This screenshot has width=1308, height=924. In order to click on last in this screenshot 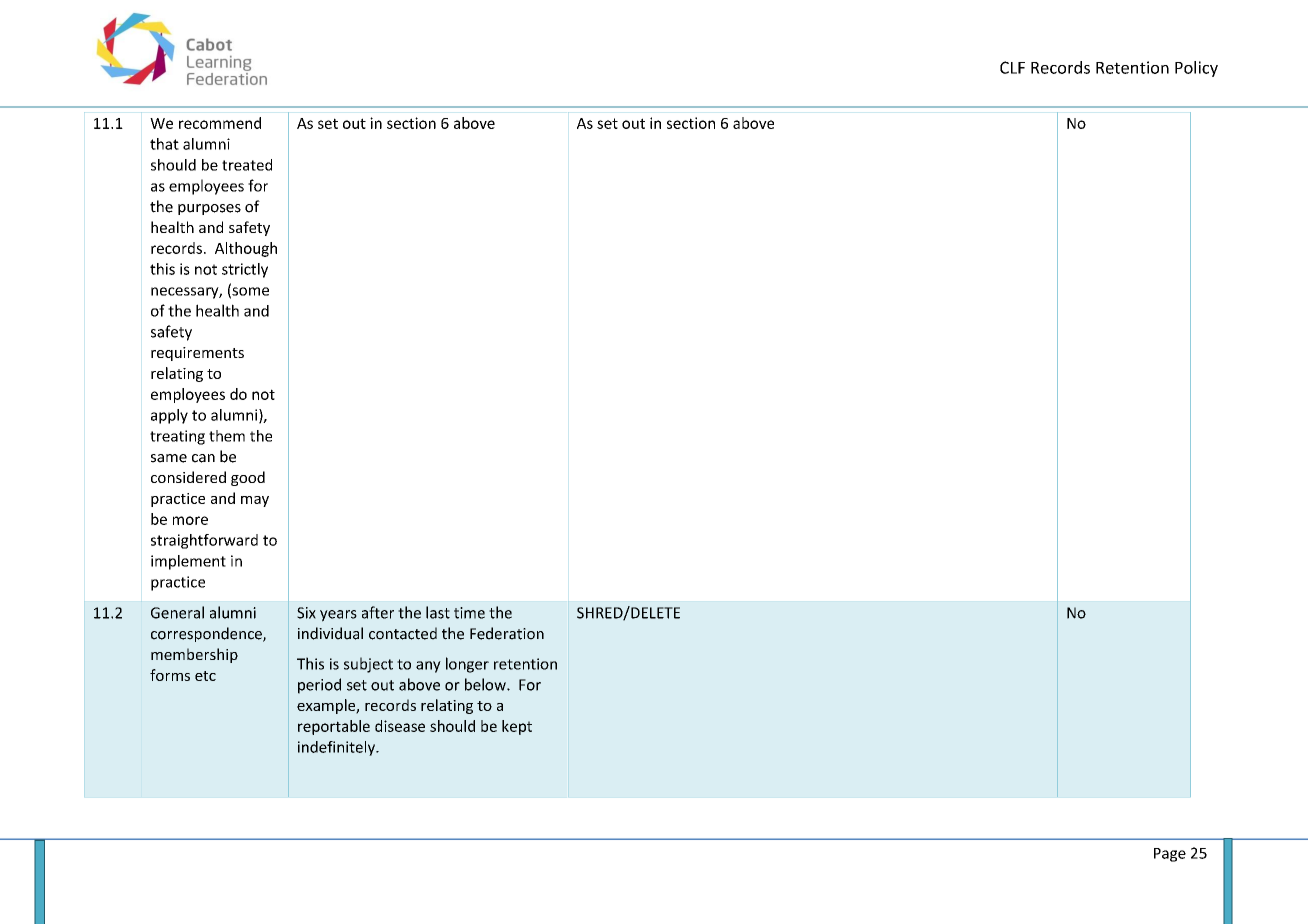, I will do `click(438, 612)`.
